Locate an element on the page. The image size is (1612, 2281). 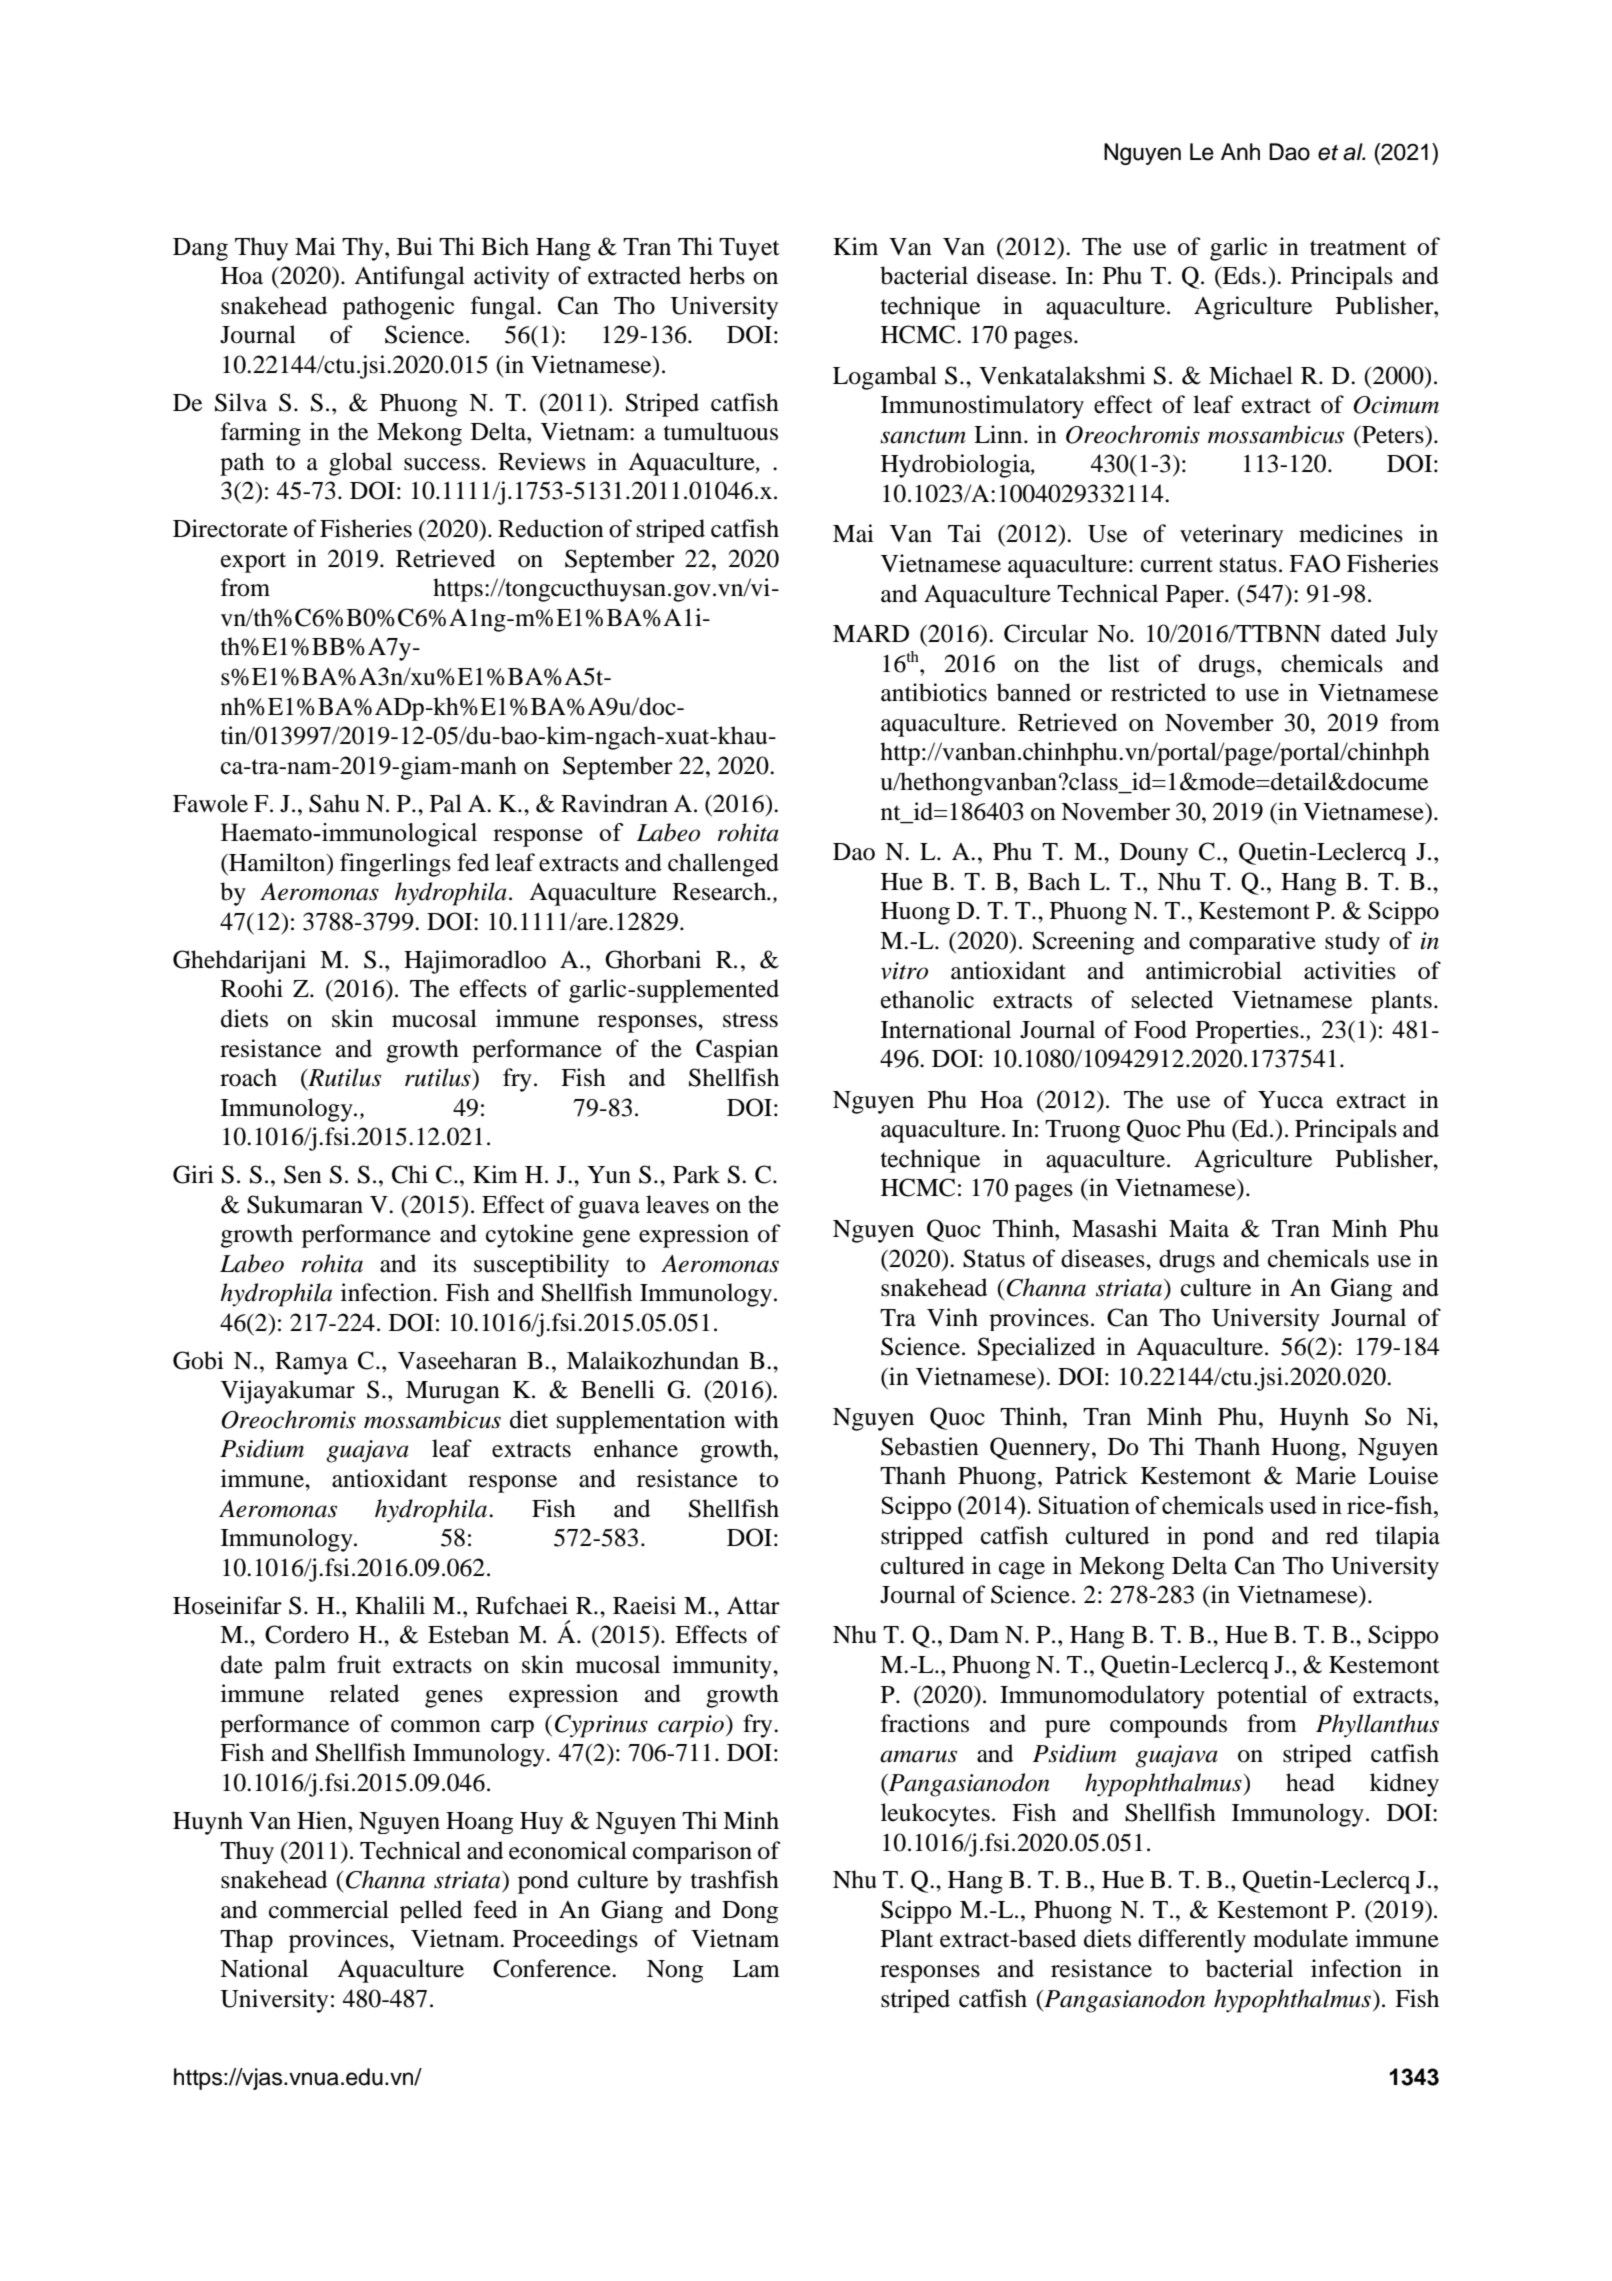
herbs is located at coordinates (717, 275).
